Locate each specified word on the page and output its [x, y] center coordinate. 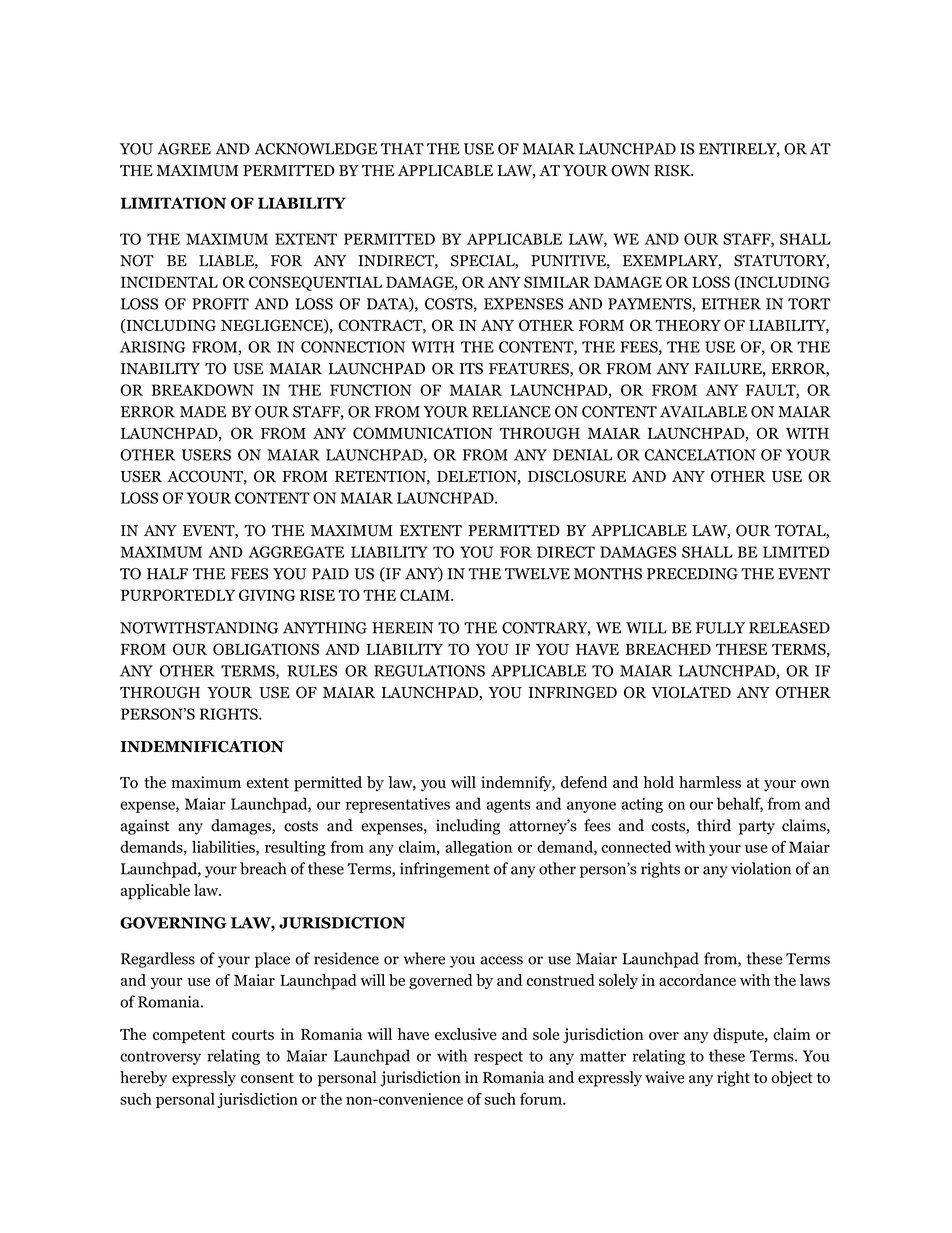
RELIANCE [511, 412]
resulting [295, 848]
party [757, 828]
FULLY [720, 628]
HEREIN [403, 628]
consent [267, 1078]
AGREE [184, 149]
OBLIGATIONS [266, 649]
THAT [402, 149]
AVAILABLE [703, 412]
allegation [478, 848]
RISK [673, 171]
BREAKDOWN [203, 390]
